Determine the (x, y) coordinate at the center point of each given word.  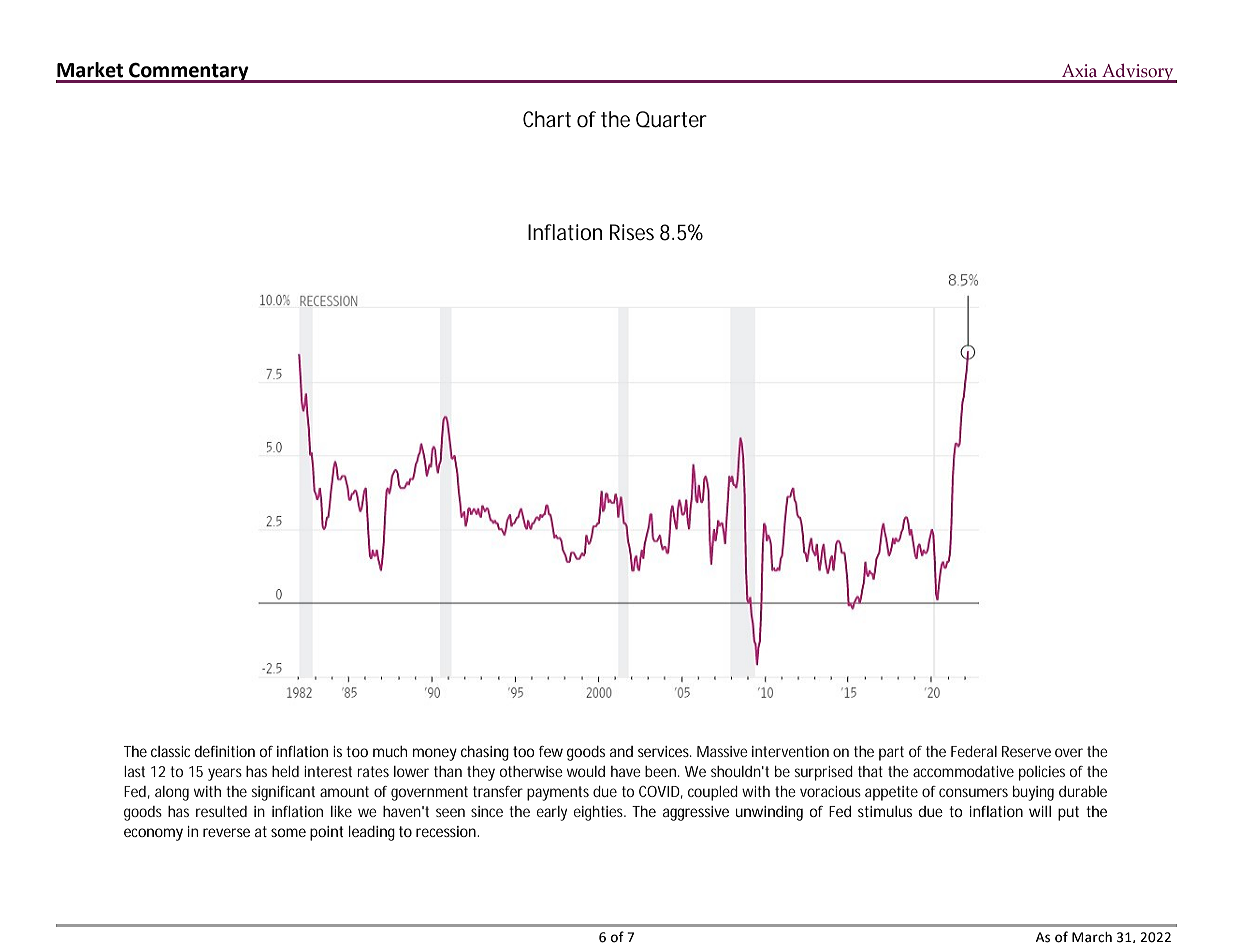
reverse (226, 832)
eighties (599, 813)
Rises (632, 232)
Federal (974, 751)
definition (225, 751)
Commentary (189, 72)
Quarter (671, 119)
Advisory (1138, 73)
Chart (547, 119)
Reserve (1026, 751)
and (621, 751)
